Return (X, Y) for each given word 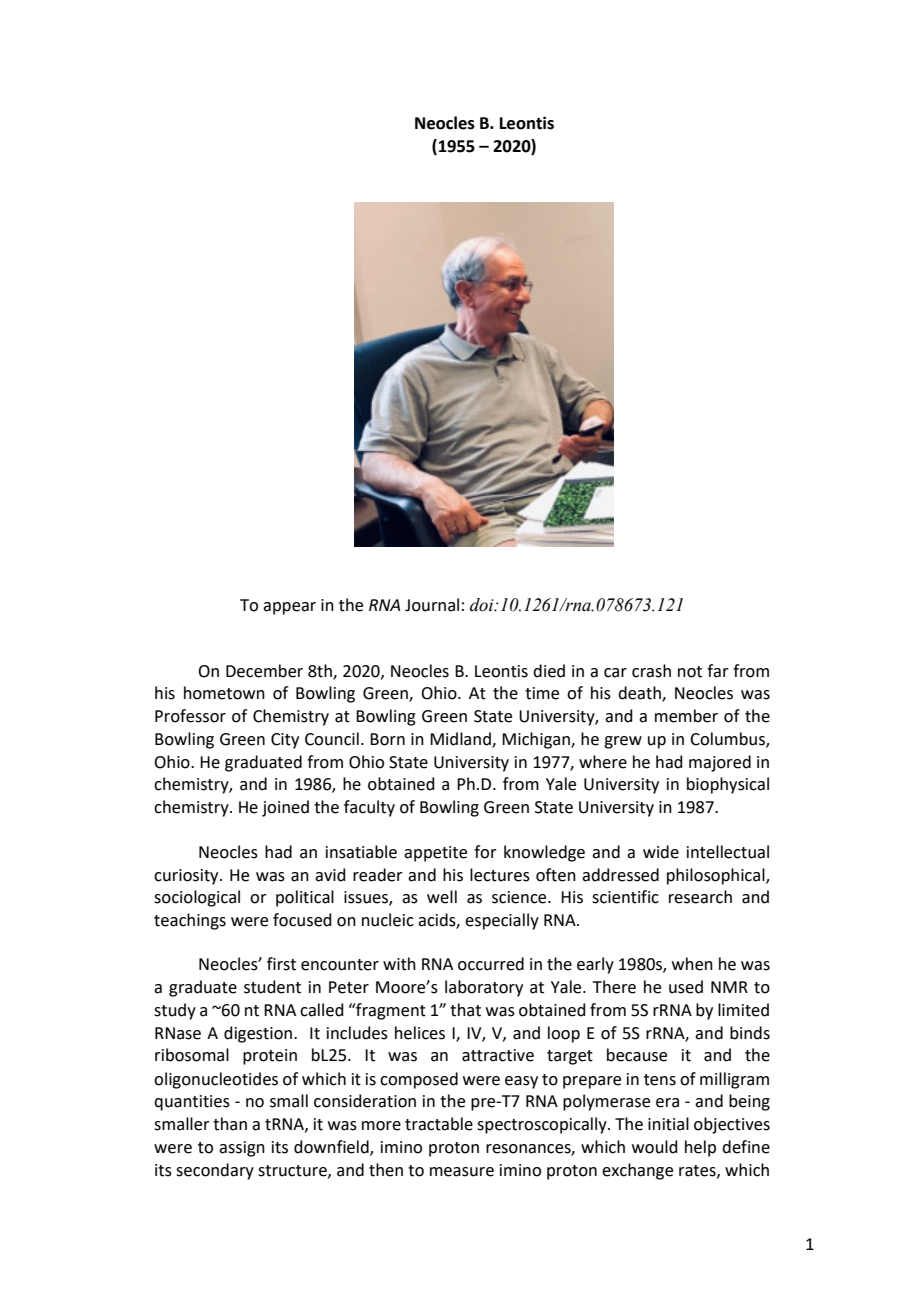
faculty (369, 808)
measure (462, 1172)
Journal (432, 605)
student (272, 987)
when (692, 964)
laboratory (484, 988)
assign (242, 1149)
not (690, 672)
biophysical (728, 785)
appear (289, 608)
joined (285, 808)
